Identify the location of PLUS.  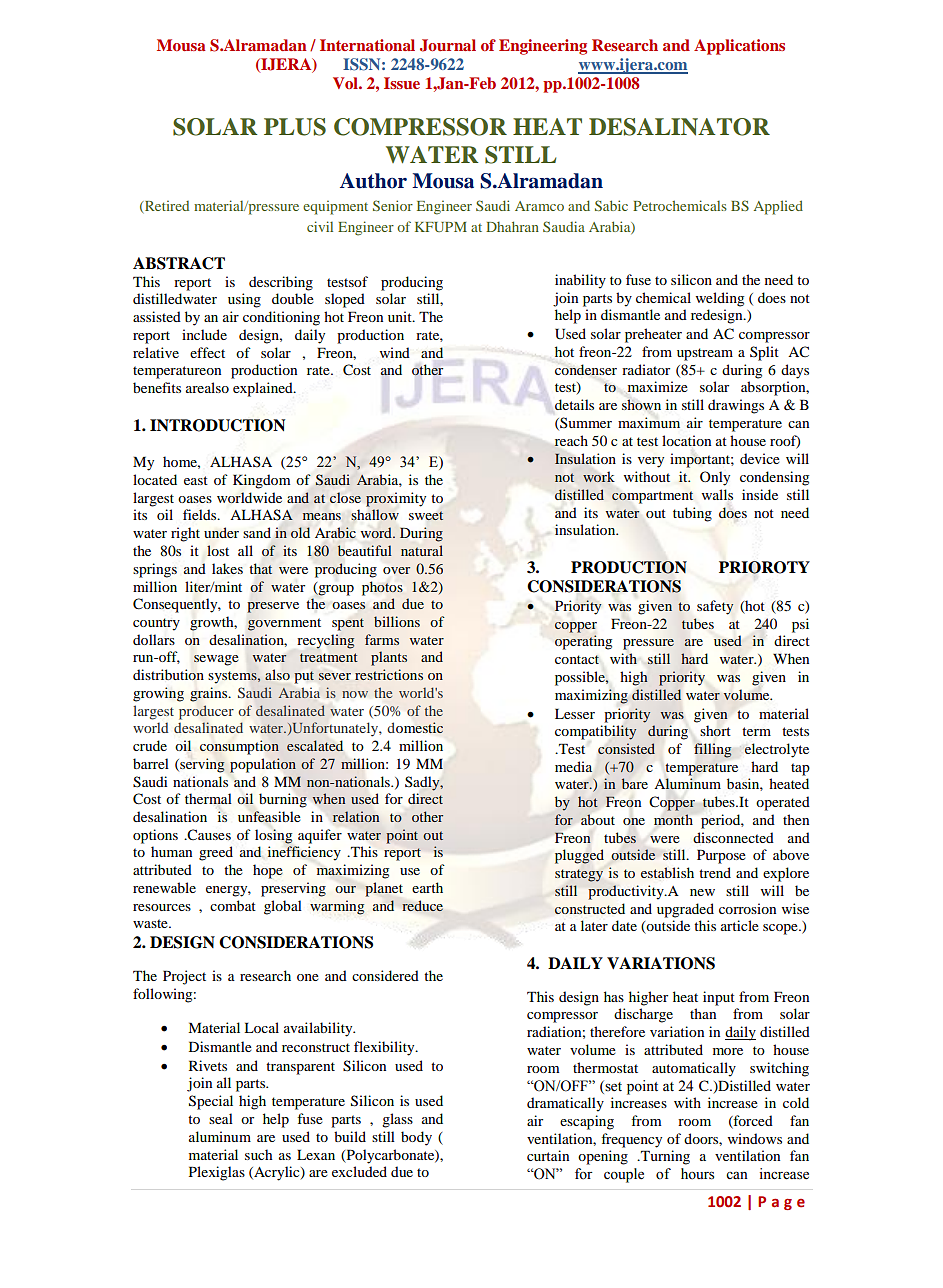
(295, 127).
